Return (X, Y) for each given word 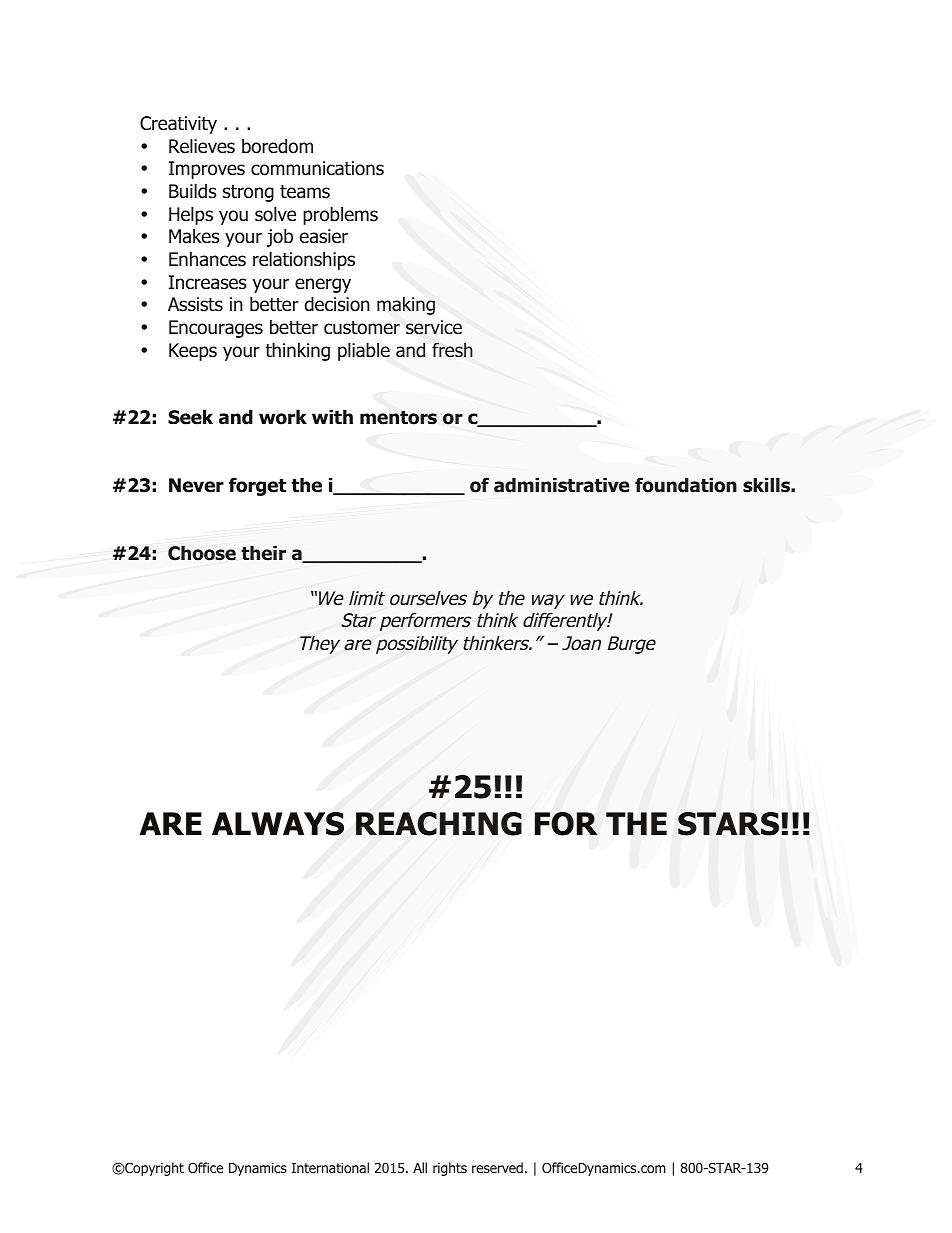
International (330, 1167)
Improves (207, 170)
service (434, 327)
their (263, 553)
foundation (686, 485)
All (420, 1167)
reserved (497, 1167)
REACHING (439, 824)
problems (340, 215)
